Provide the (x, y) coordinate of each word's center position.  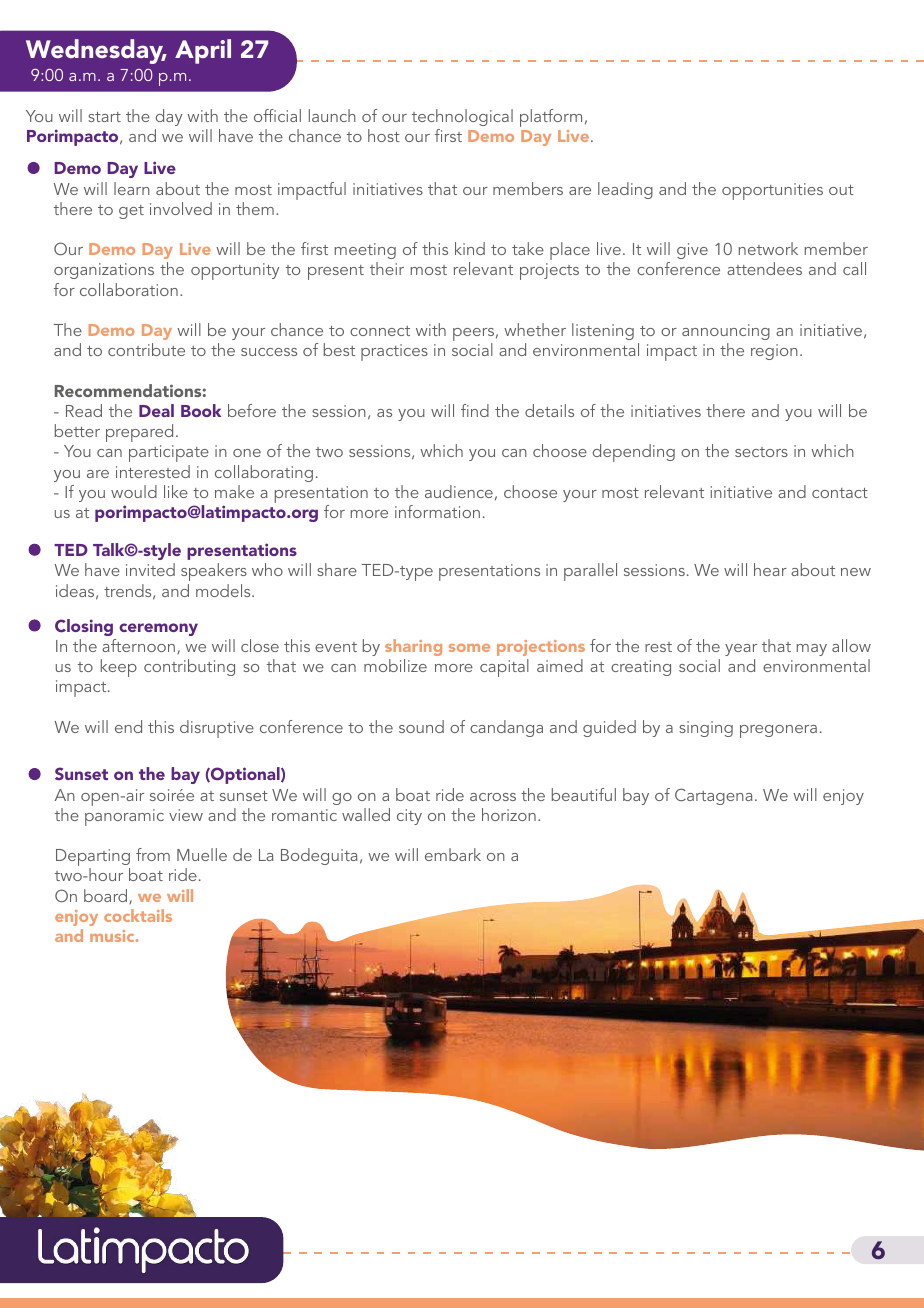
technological (462, 117)
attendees (764, 268)
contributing (189, 667)
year (741, 650)
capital (504, 668)
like (176, 491)
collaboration (129, 289)
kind (470, 248)
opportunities (772, 191)
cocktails (138, 915)
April (203, 51)
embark (453, 854)
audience (459, 491)
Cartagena (713, 796)
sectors (761, 452)
